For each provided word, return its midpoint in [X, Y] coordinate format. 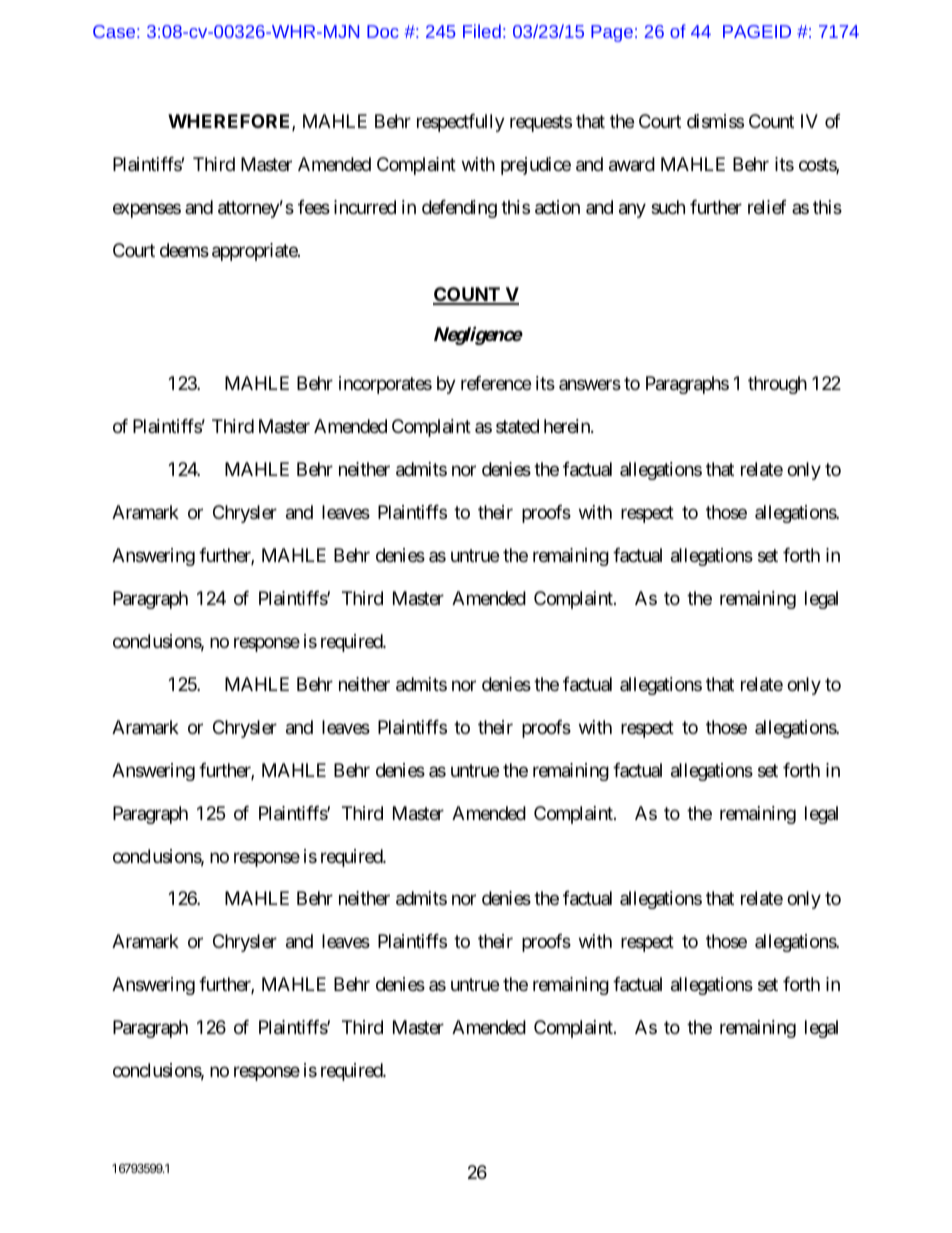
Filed [482, 31]
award [632, 164]
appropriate [255, 252]
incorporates [385, 385]
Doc [383, 31]
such [668, 207]
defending [459, 209]
